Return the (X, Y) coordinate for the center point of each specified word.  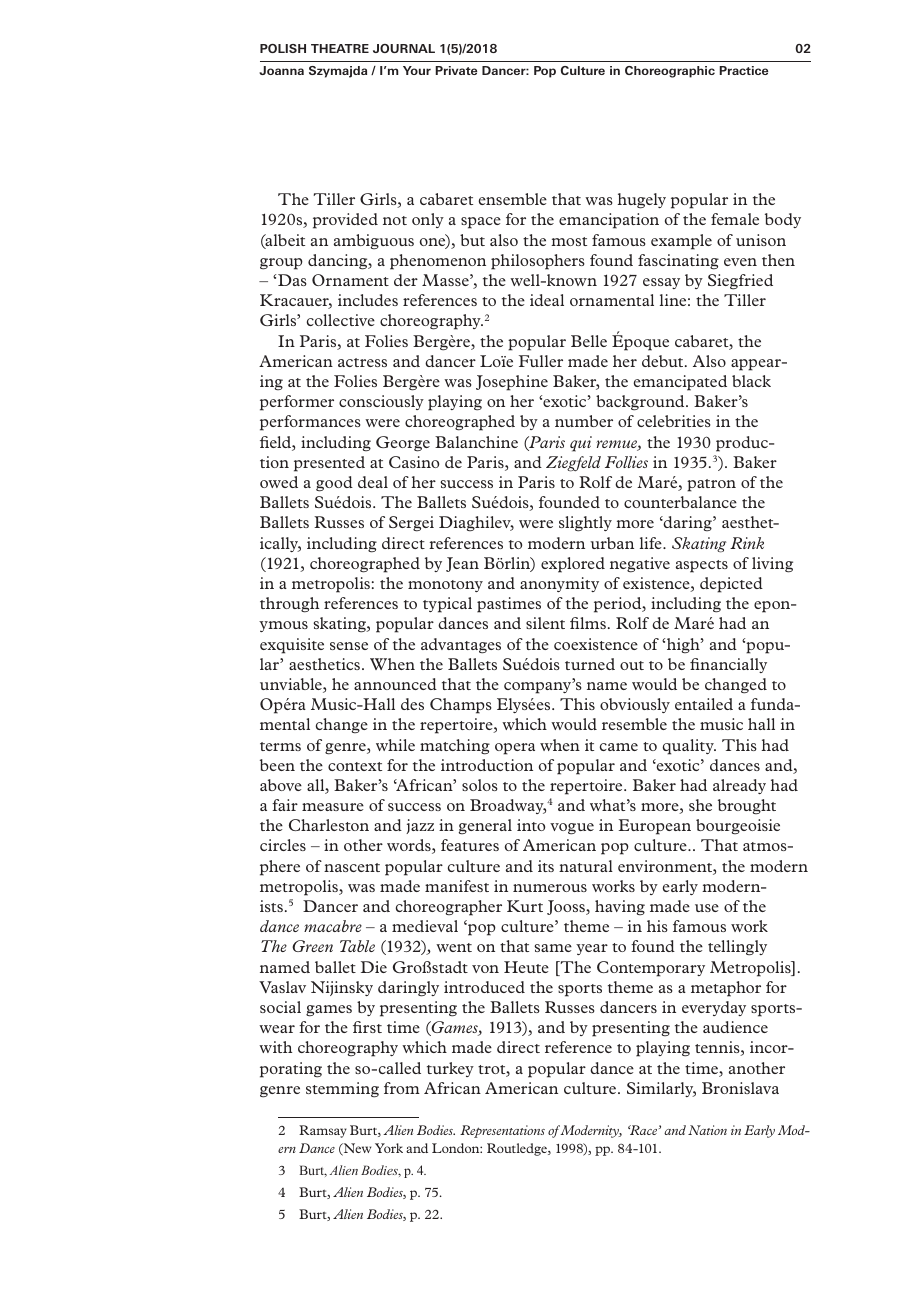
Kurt (525, 906)
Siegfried (740, 282)
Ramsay (323, 1131)
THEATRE (340, 48)
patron (711, 485)
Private (456, 70)
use (707, 908)
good (334, 484)
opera (515, 749)
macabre (333, 926)
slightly (585, 524)
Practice (743, 70)
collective (341, 320)
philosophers (538, 262)
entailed (704, 704)
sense (349, 646)
